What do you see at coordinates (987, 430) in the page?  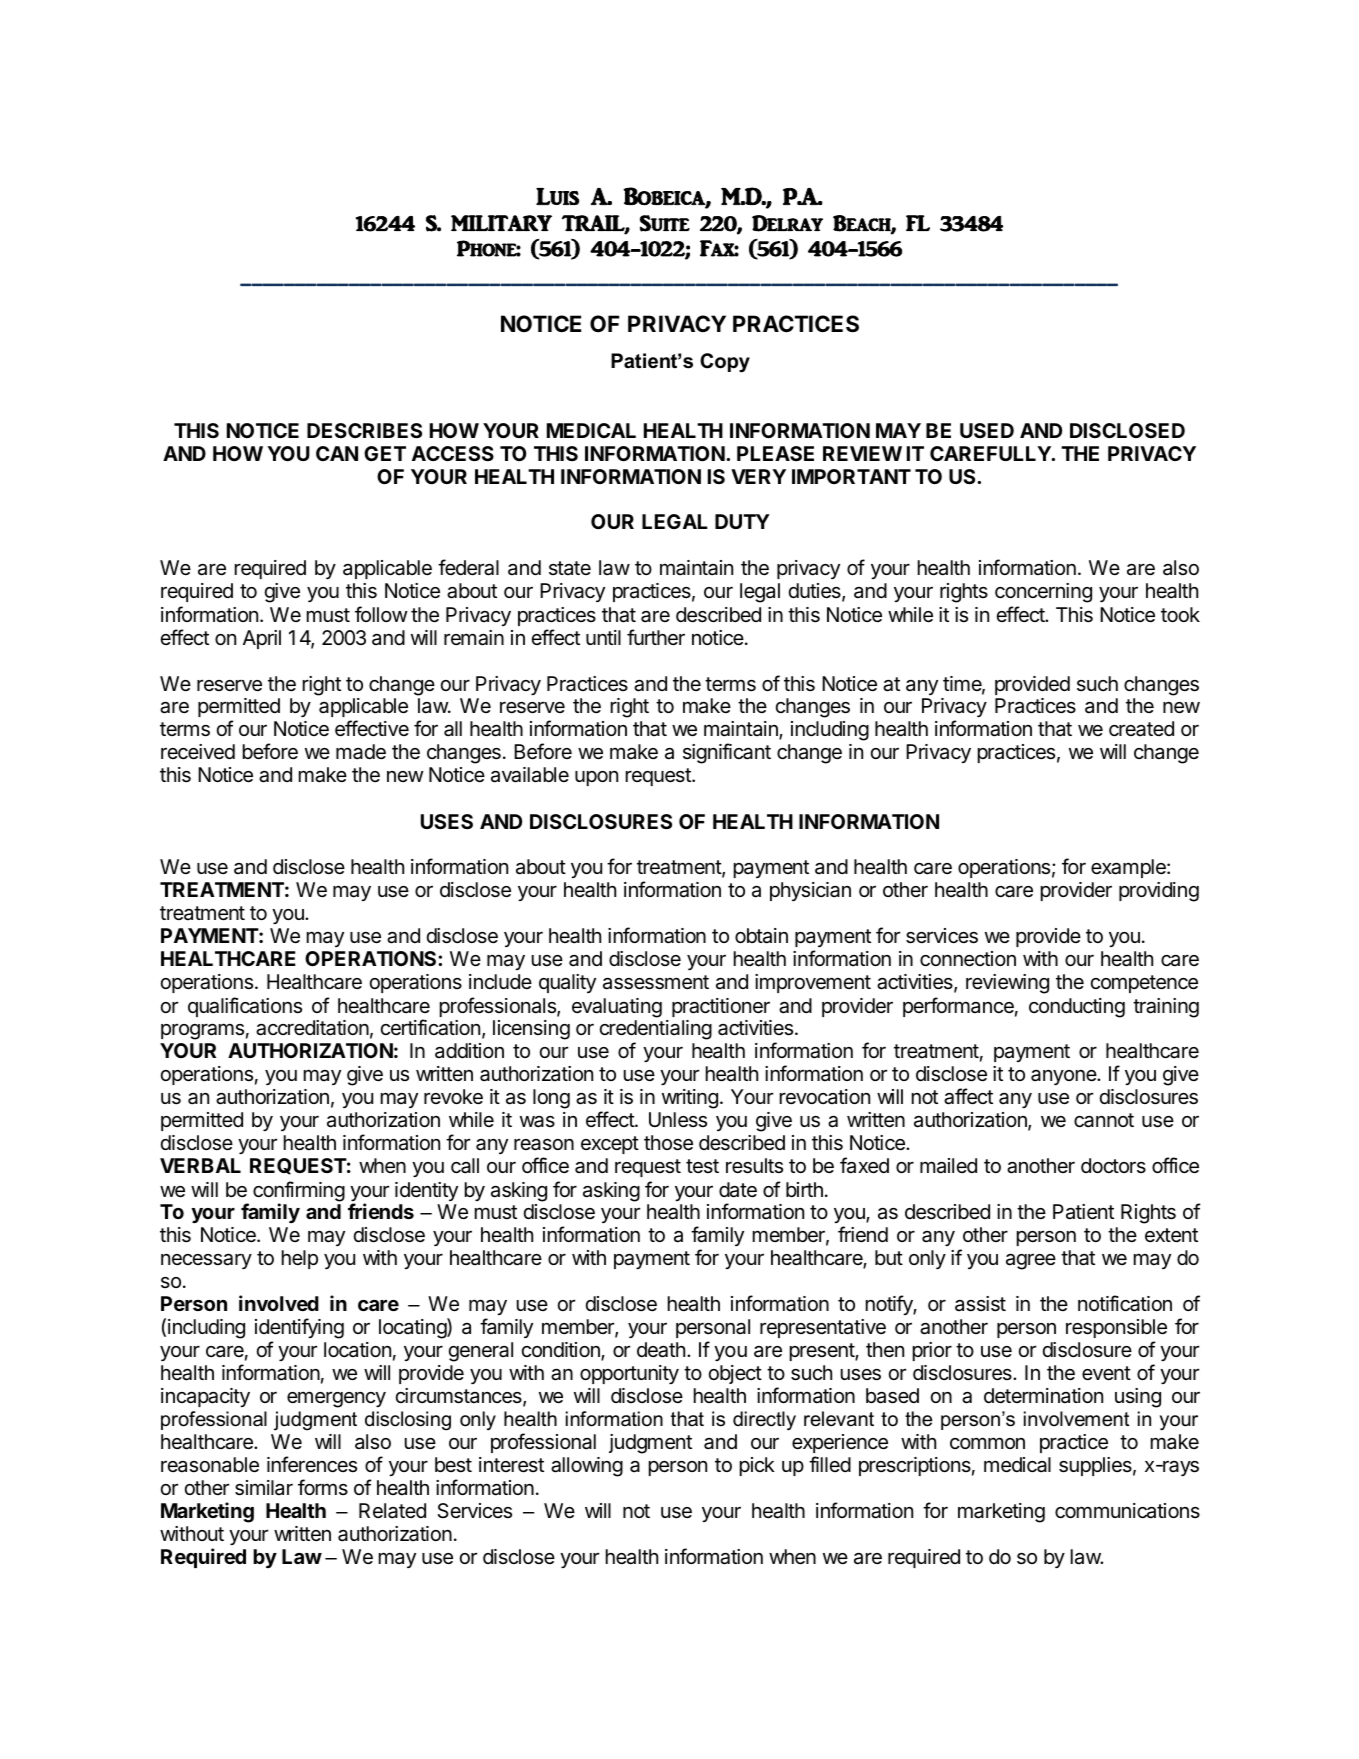 I see `USED` at bounding box center [987, 430].
